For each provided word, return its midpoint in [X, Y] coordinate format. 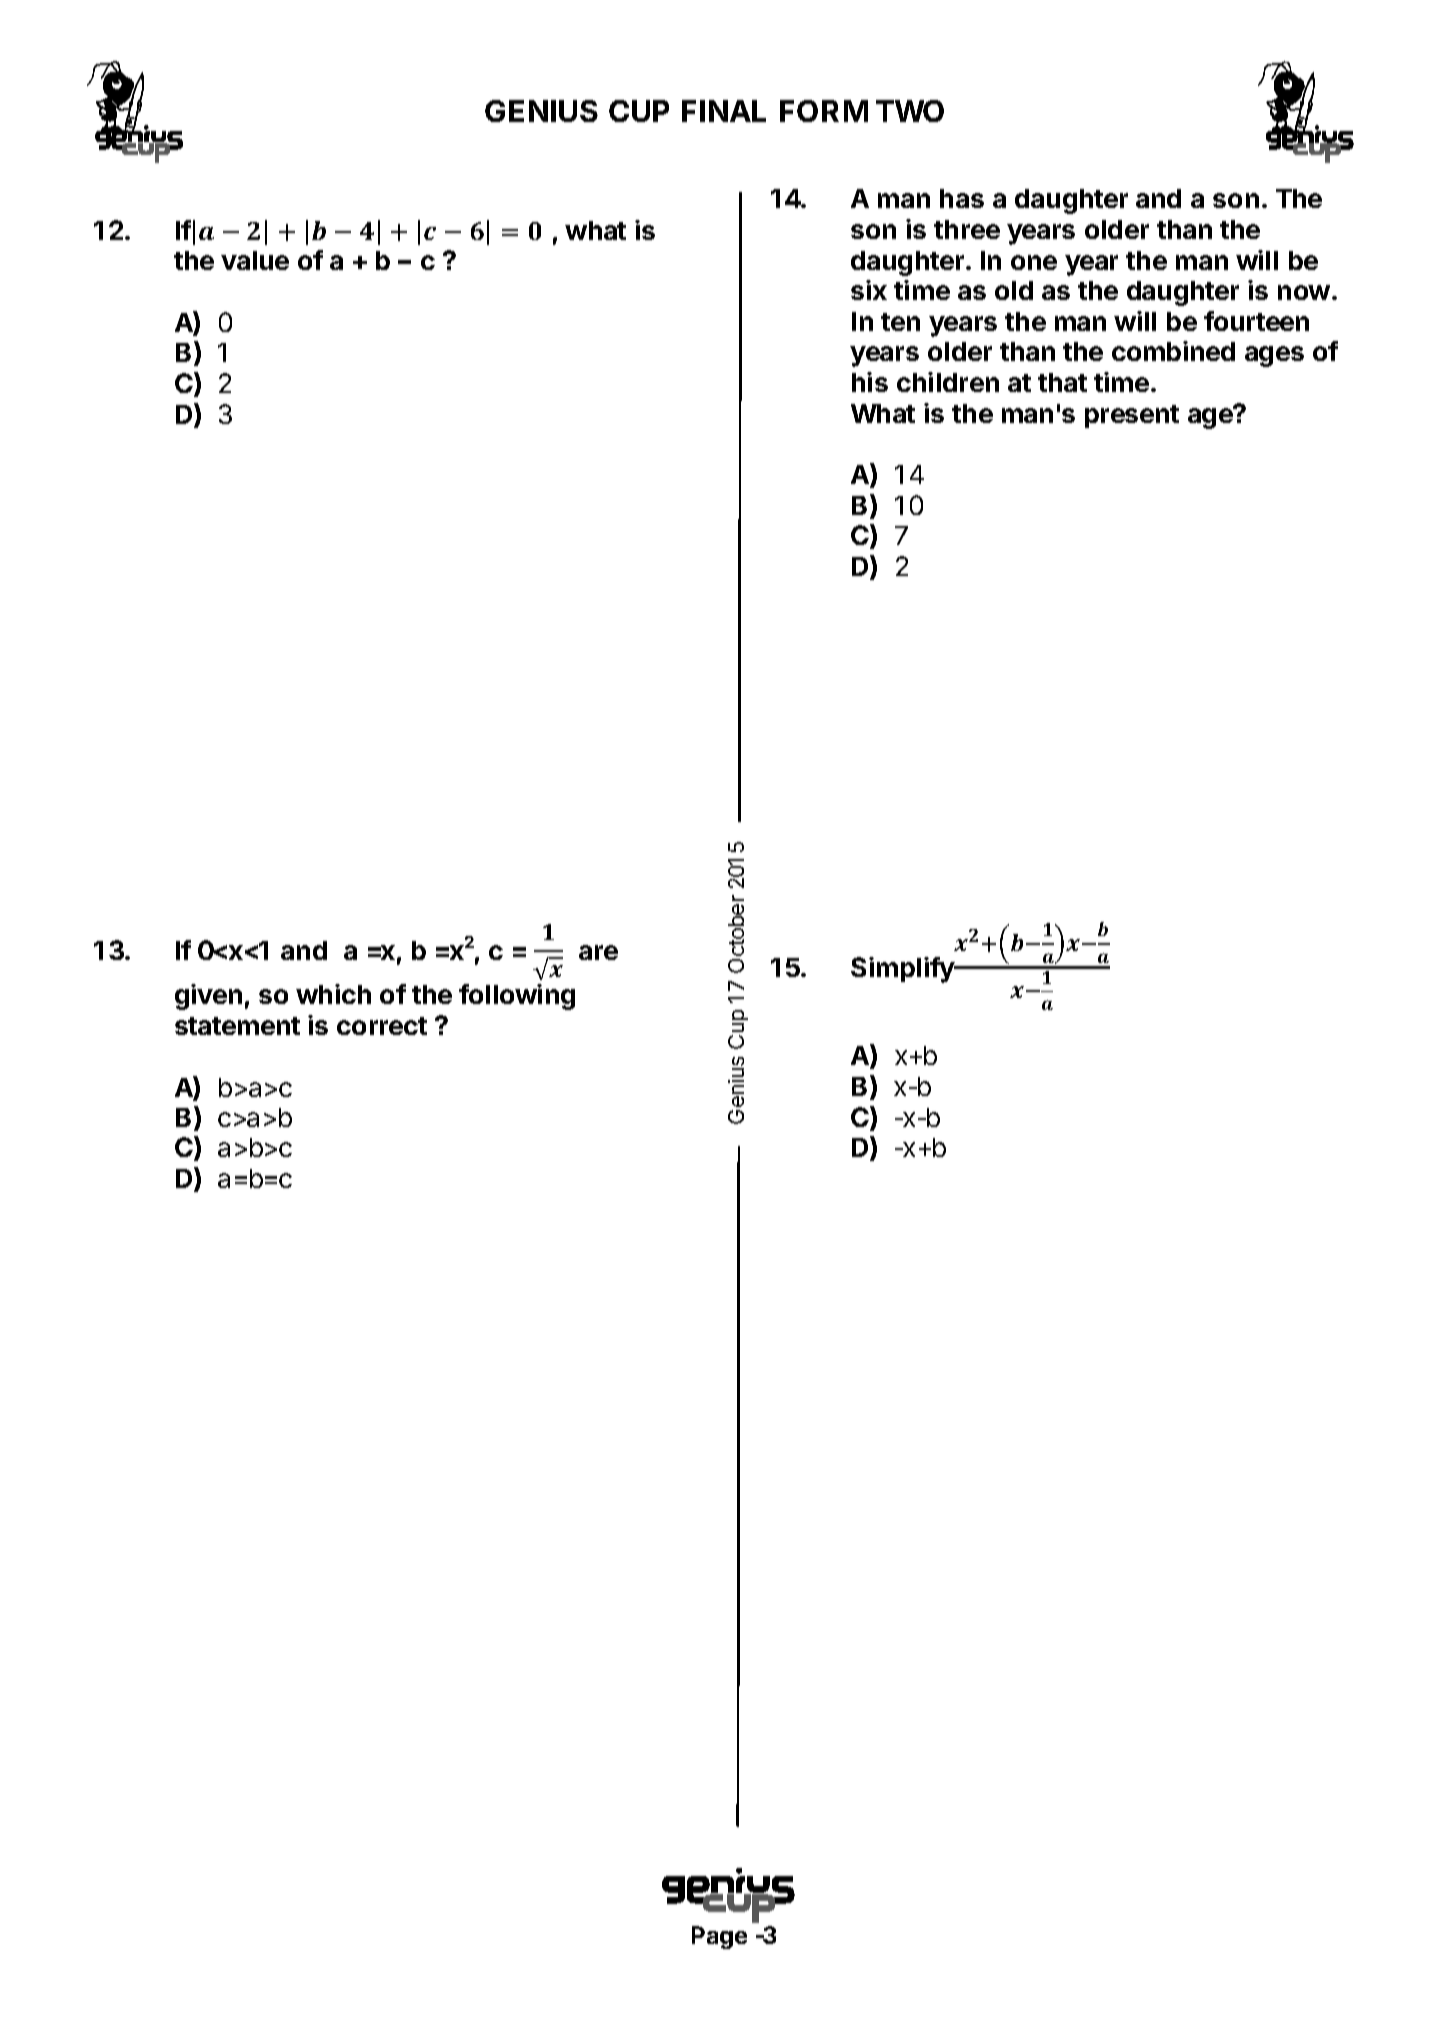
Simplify [903, 970]
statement [237, 1026]
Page [719, 1937]
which [333, 994]
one [1034, 262]
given [208, 997]
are [598, 952]
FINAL [724, 111]
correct [382, 1026]
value [255, 260]
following [517, 997]
